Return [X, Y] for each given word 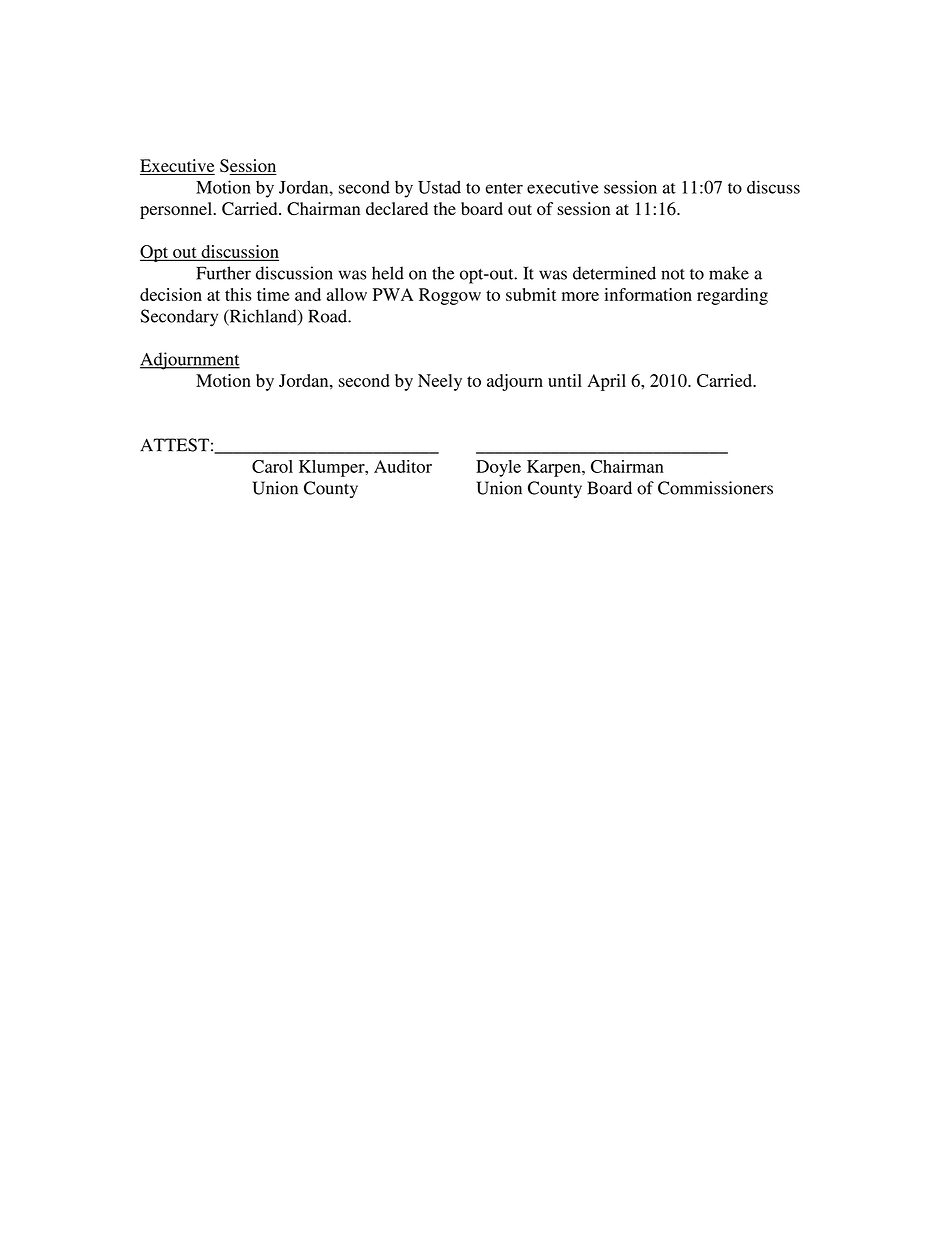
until [565, 380]
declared [397, 208]
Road [328, 316]
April [606, 382]
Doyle [498, 468]
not [673, 274]
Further [223, 273]
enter [504, 188]
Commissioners [715, 488]
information [648, 294]
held [388, 273]
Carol [272, 466]
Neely [440, 382]
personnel [177, 210]
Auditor [403, 466]
